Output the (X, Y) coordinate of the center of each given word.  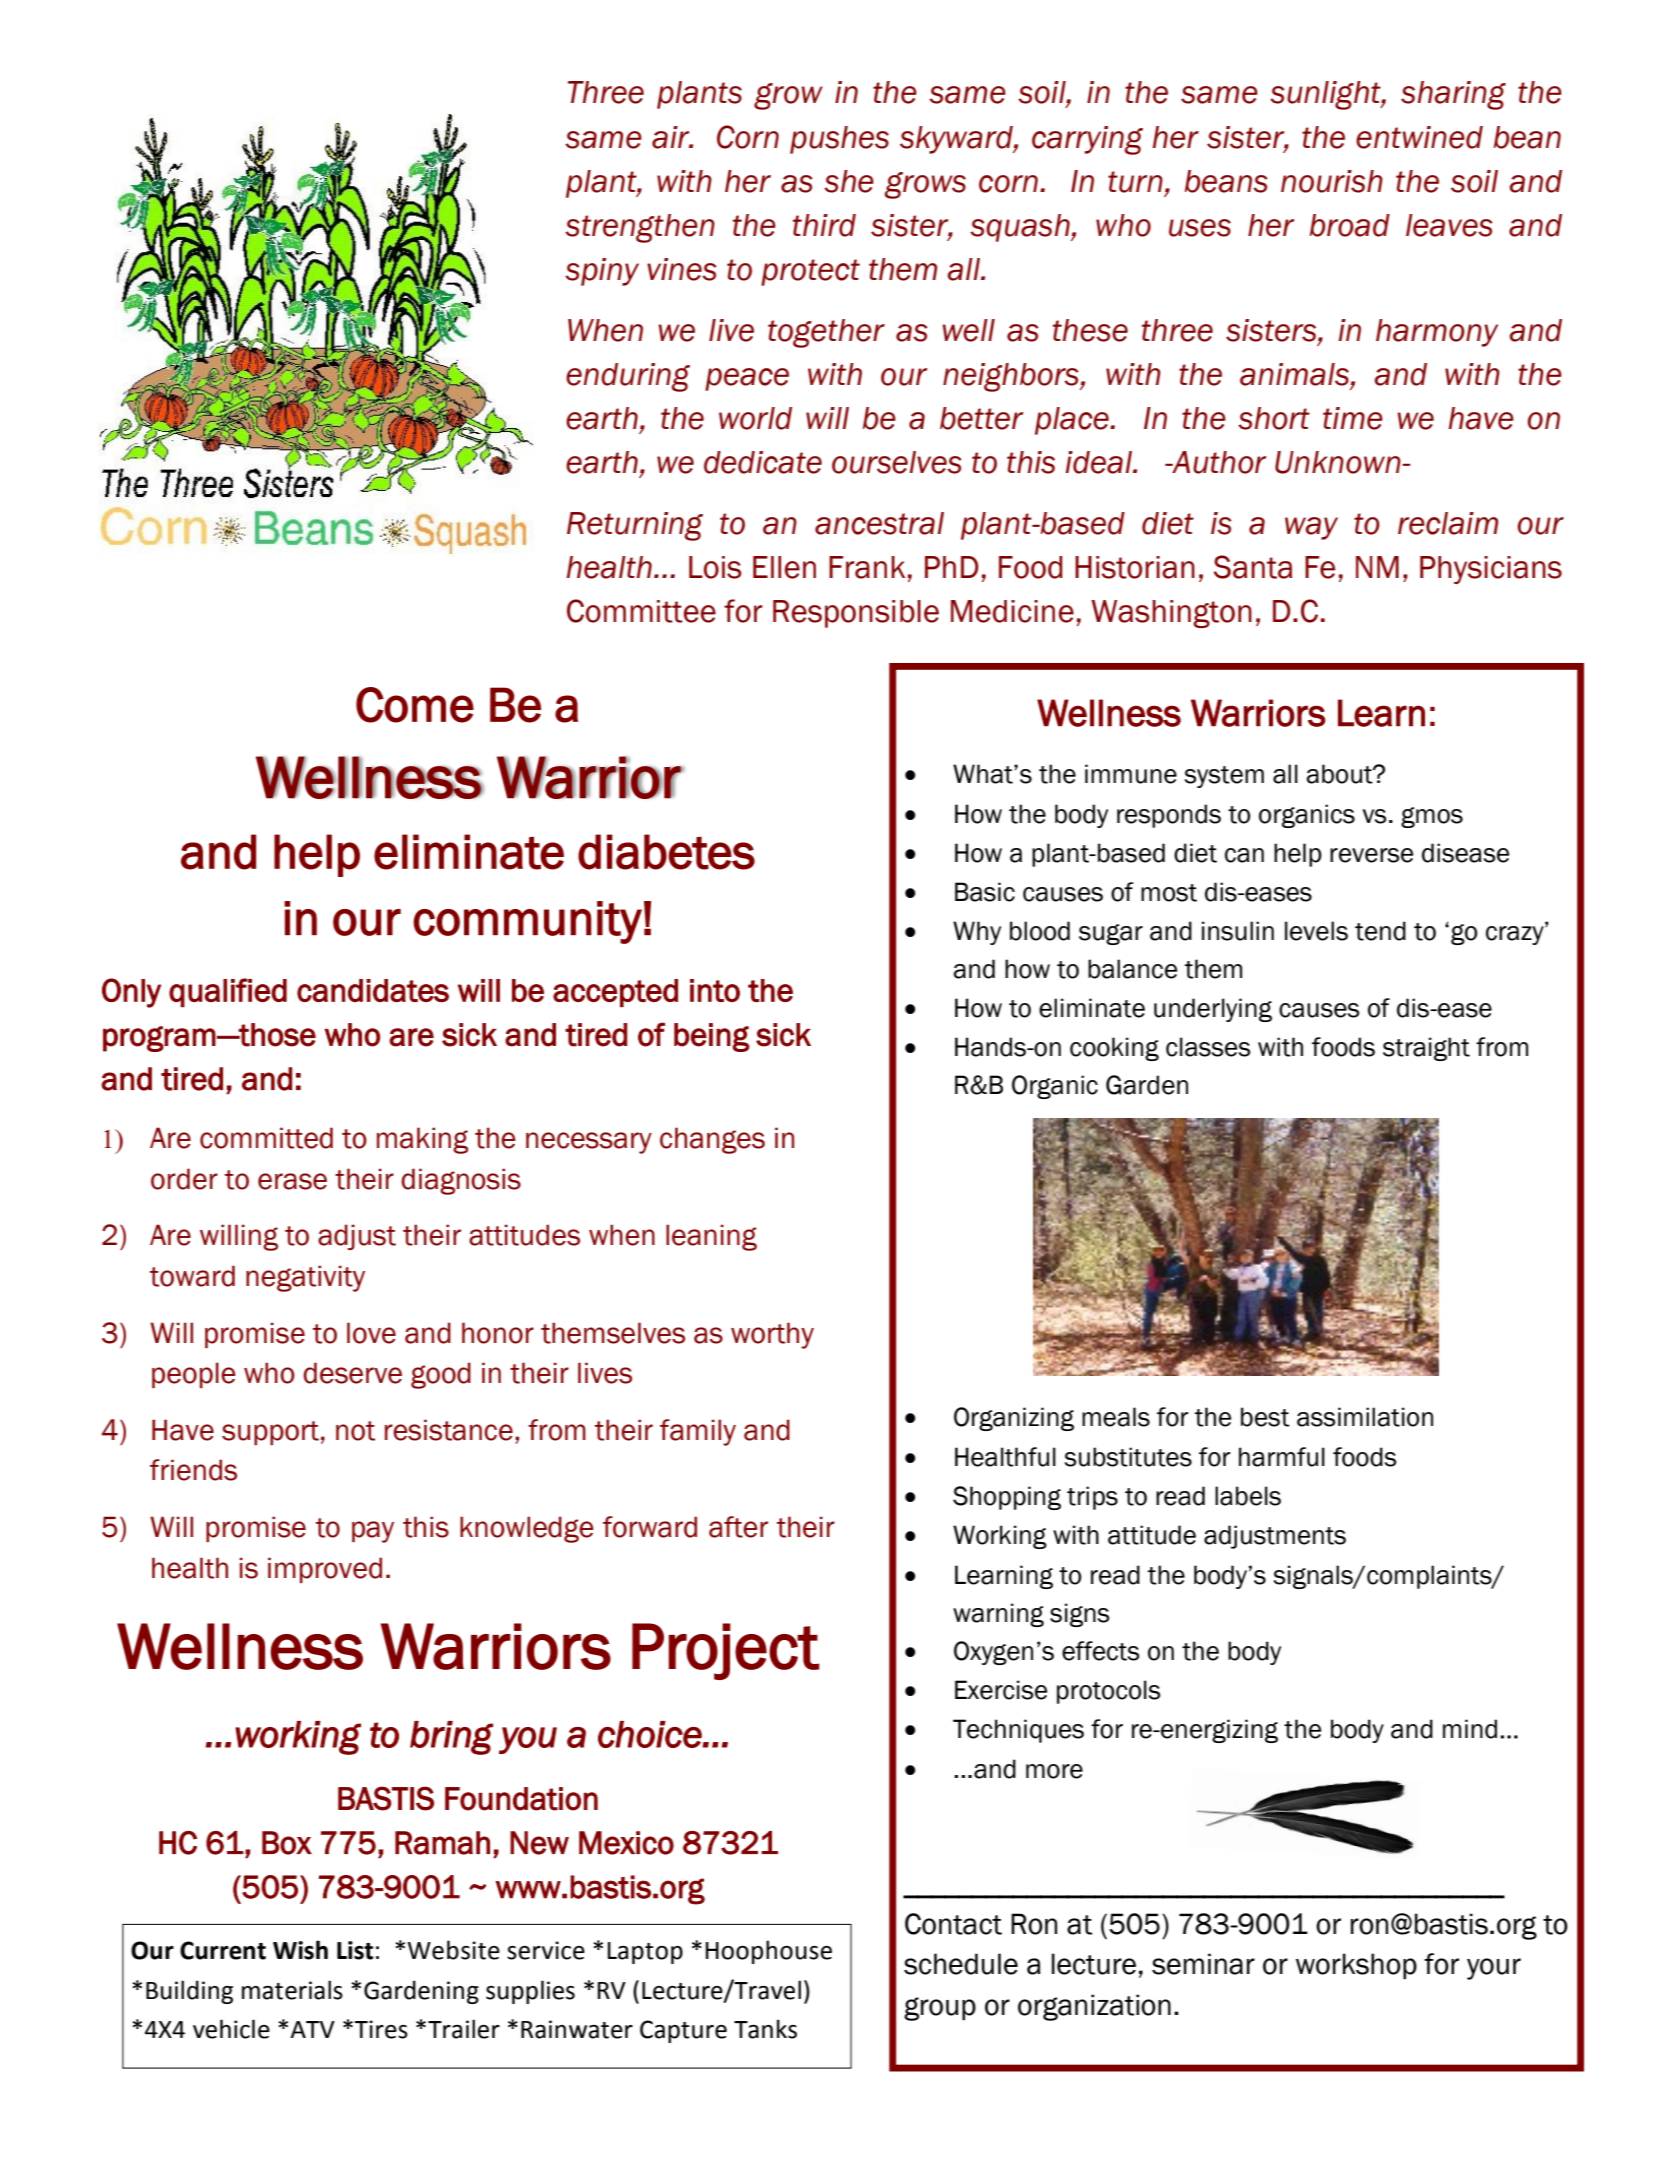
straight (1426, 1049)
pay (373, 1532)
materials (292, 1990)
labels (1248, 1496)
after (738, 1527)
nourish (1332, 181)
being (711, 1037)
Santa (1253, 567)
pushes (839, 140)
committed (266, 1138)
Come (415, 705)
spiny (602, 272)
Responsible (856, 614)
